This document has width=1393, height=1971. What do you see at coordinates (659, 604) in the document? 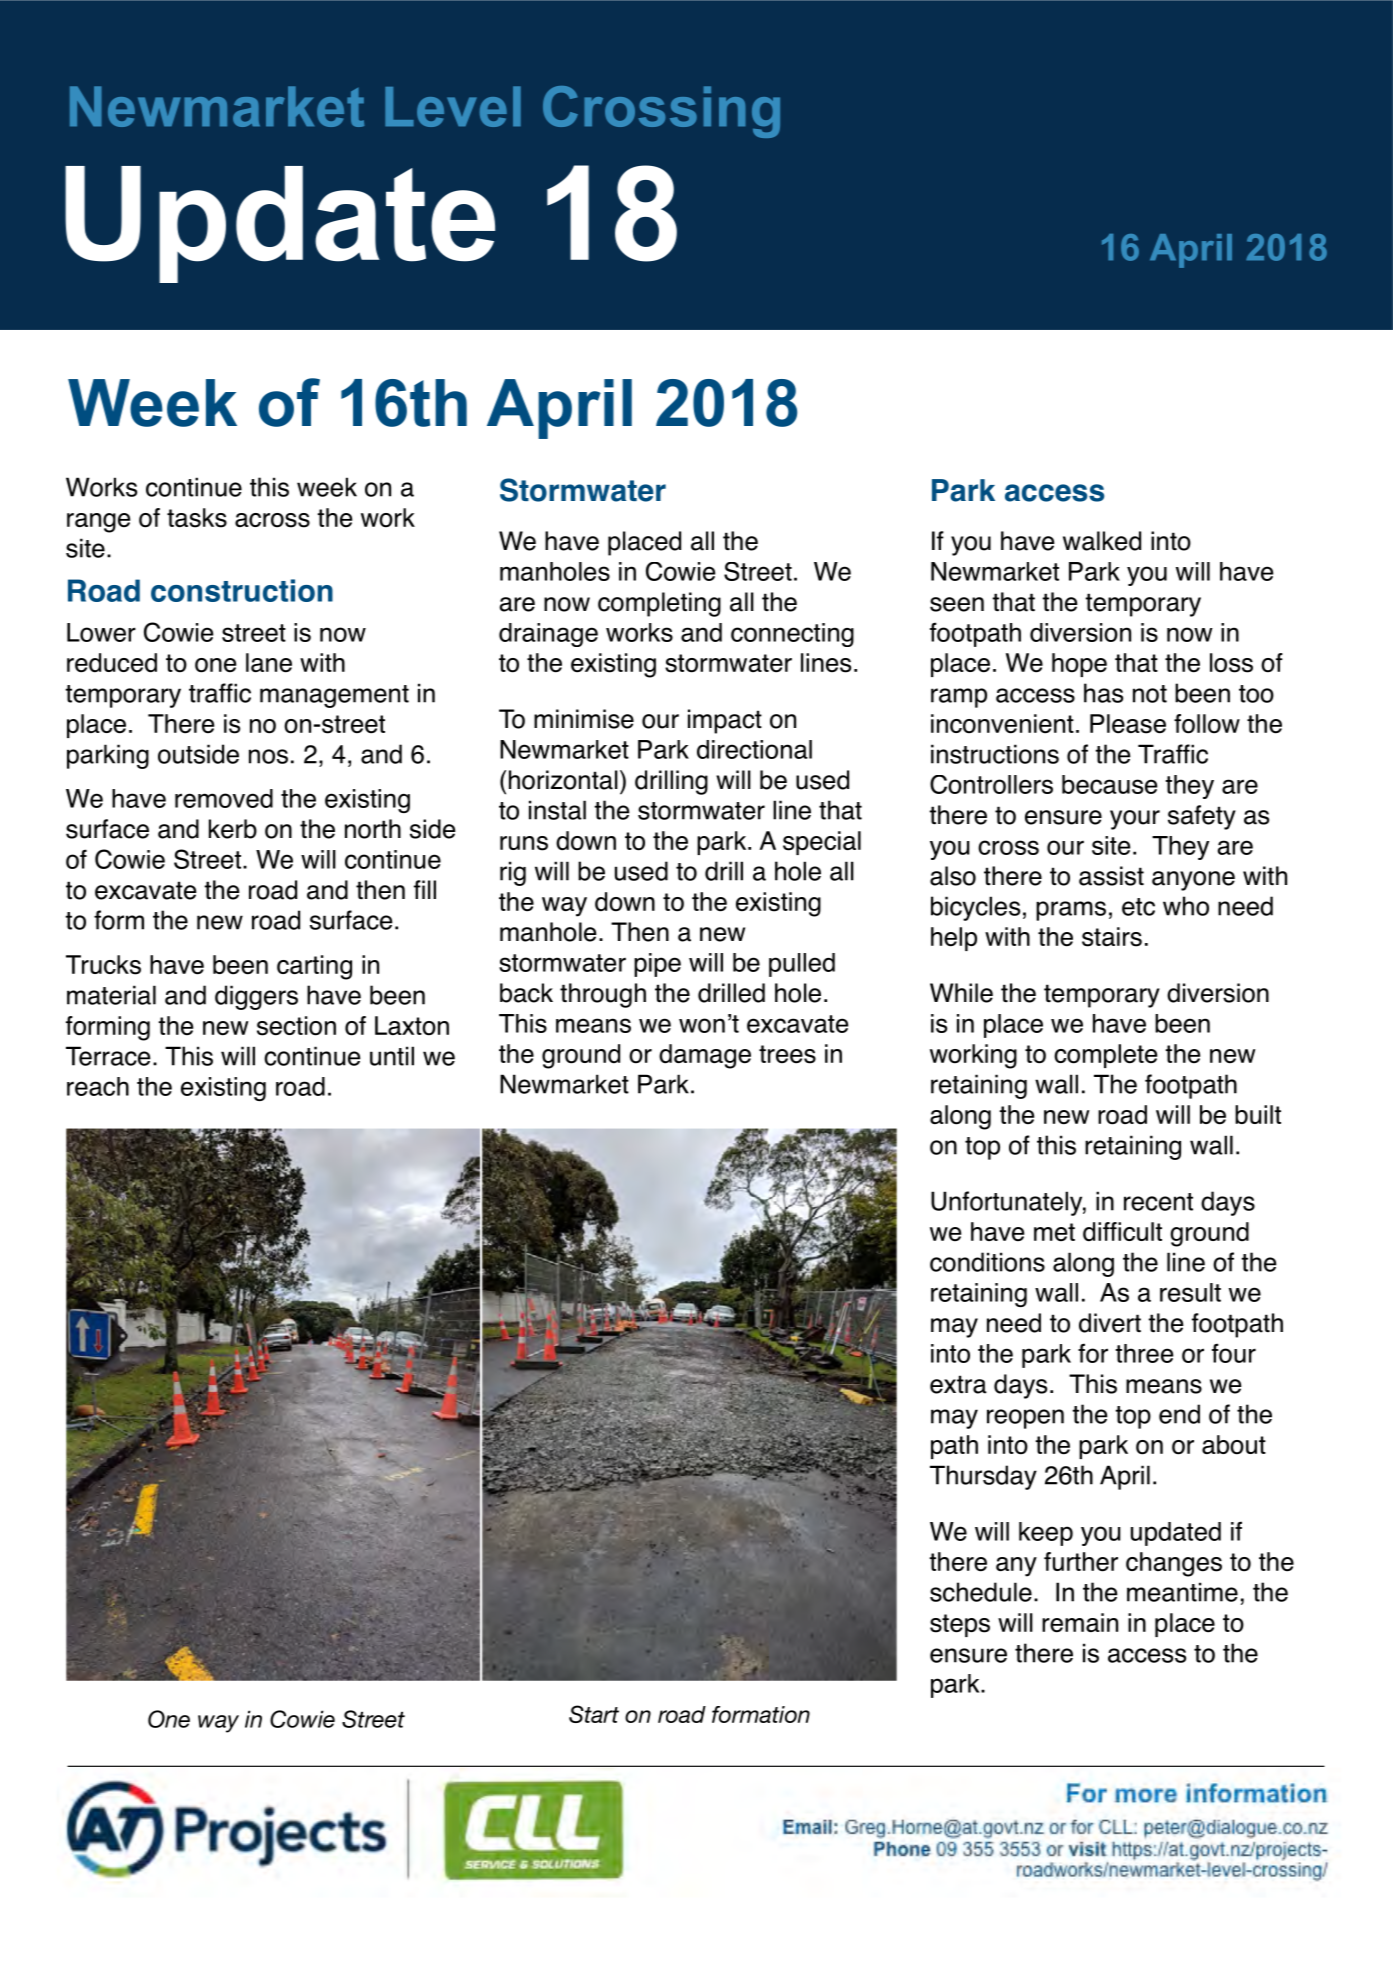
I see `completing` at bounding box center [659, 604].
